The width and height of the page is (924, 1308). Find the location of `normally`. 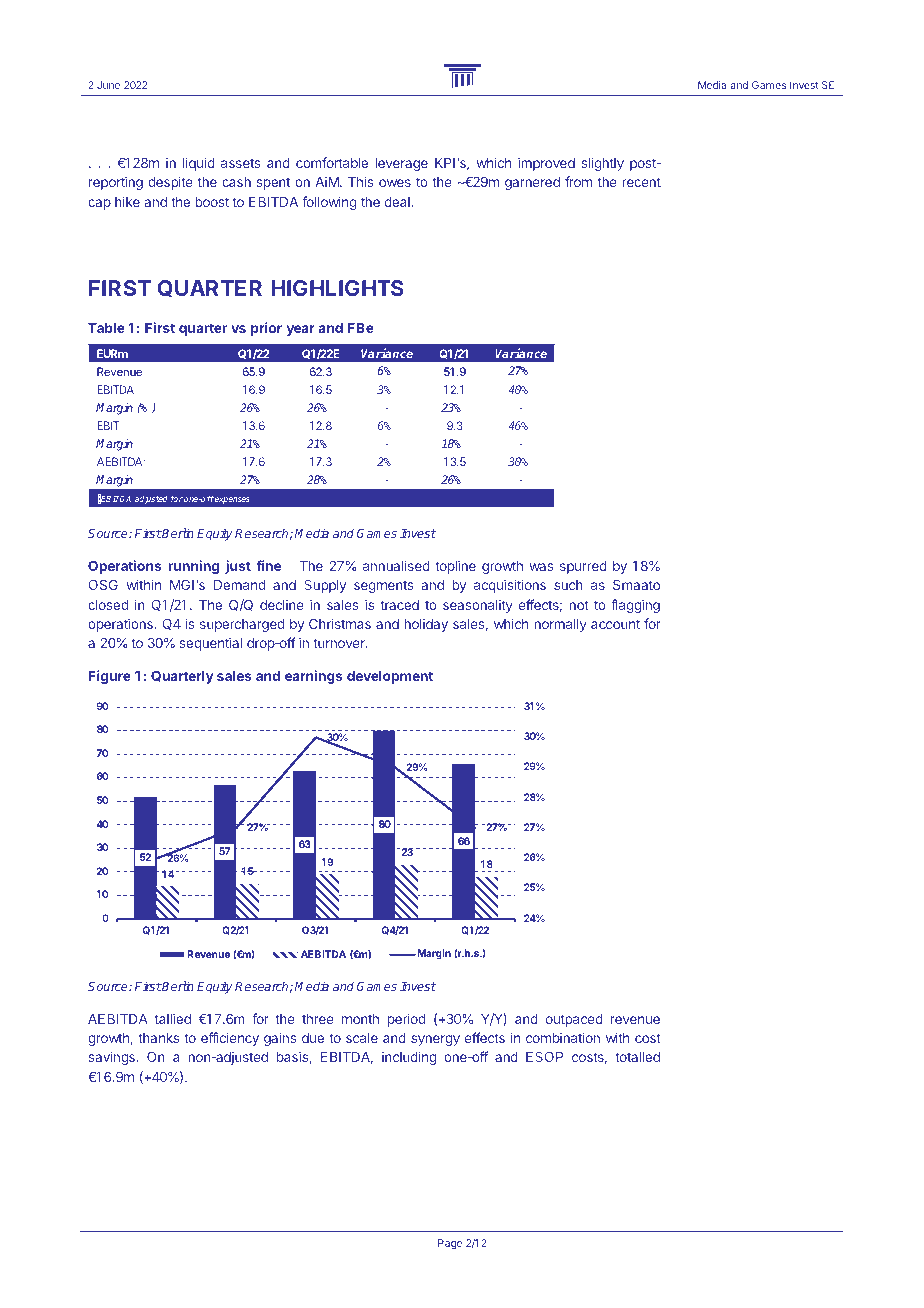

normally is located at coordinates (560, 625).
